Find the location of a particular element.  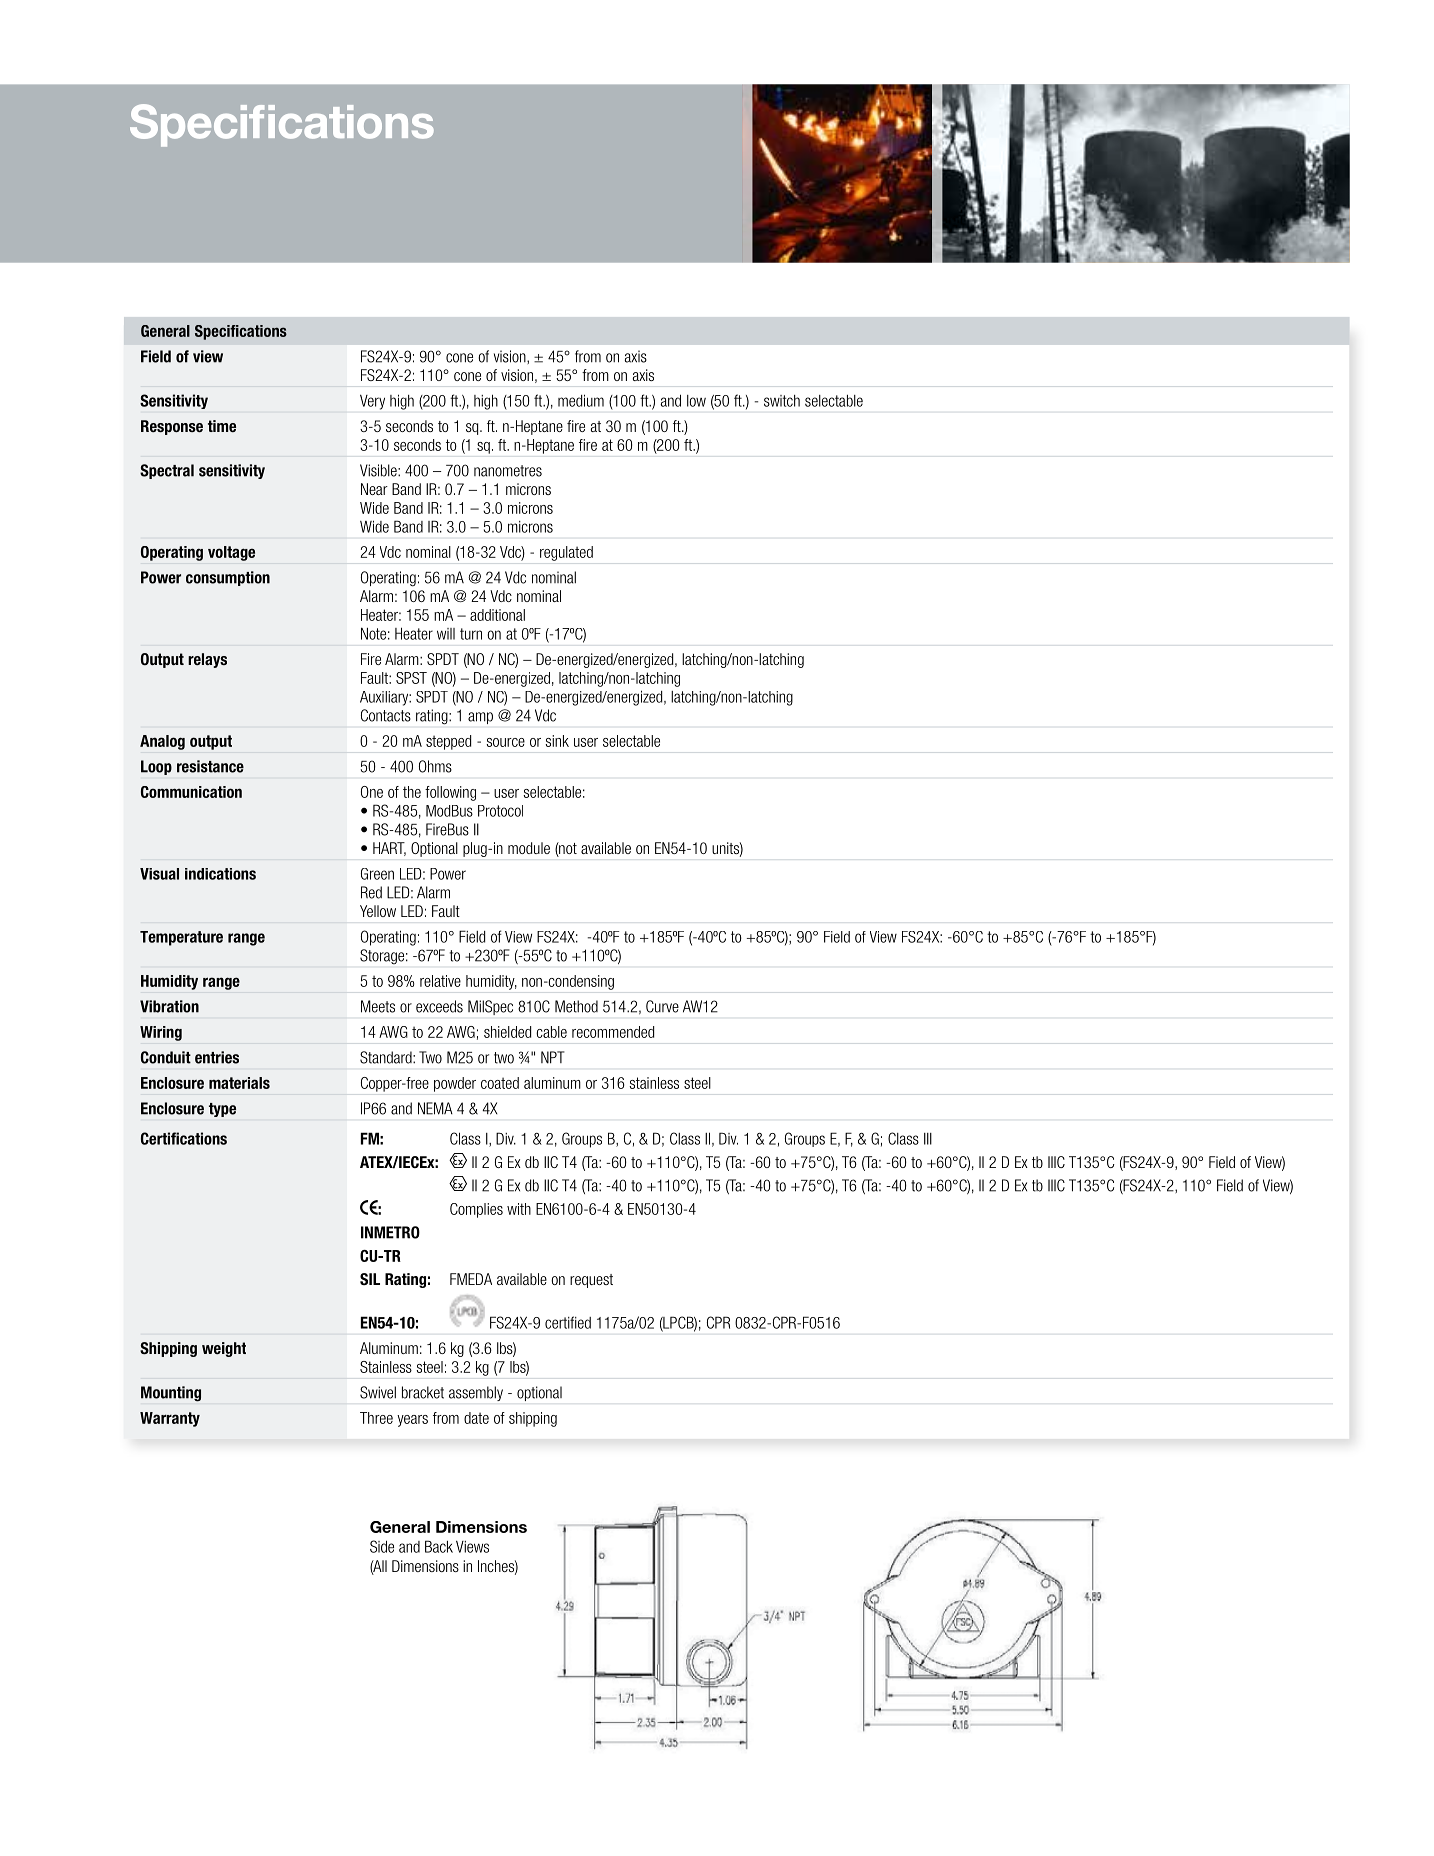

switch is located at coordinates (782, 401).
